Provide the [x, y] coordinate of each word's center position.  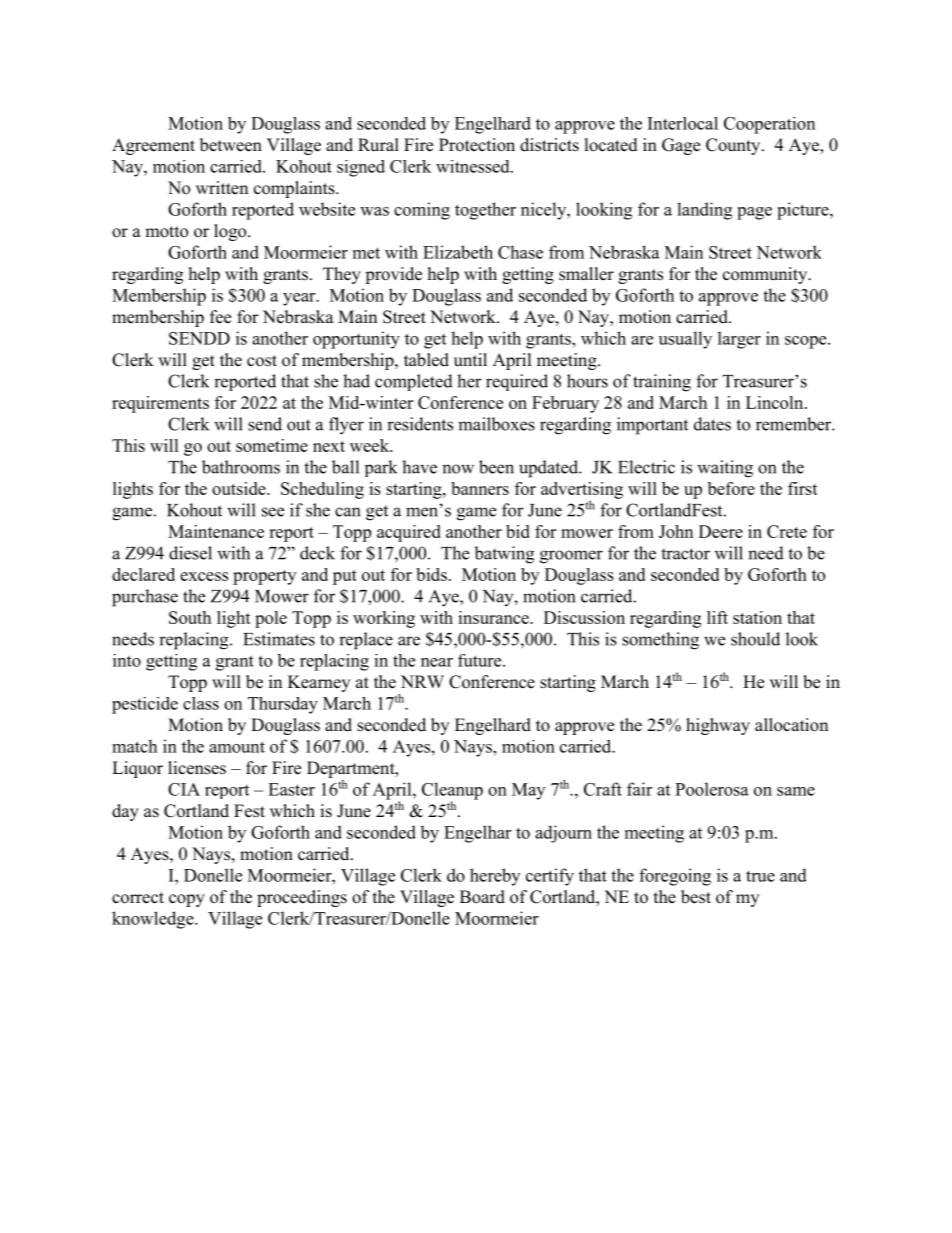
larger [739, 340]
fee [220, 317]
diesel [190, 553]
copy [187, 900]
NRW [422, 681]
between [231, 145]
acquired [409, 533]
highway [718, 726]
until [470, 359]
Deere [721, 531]
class [201, 703]
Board [482, 897]
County [734, 146]
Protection [477, 145]
